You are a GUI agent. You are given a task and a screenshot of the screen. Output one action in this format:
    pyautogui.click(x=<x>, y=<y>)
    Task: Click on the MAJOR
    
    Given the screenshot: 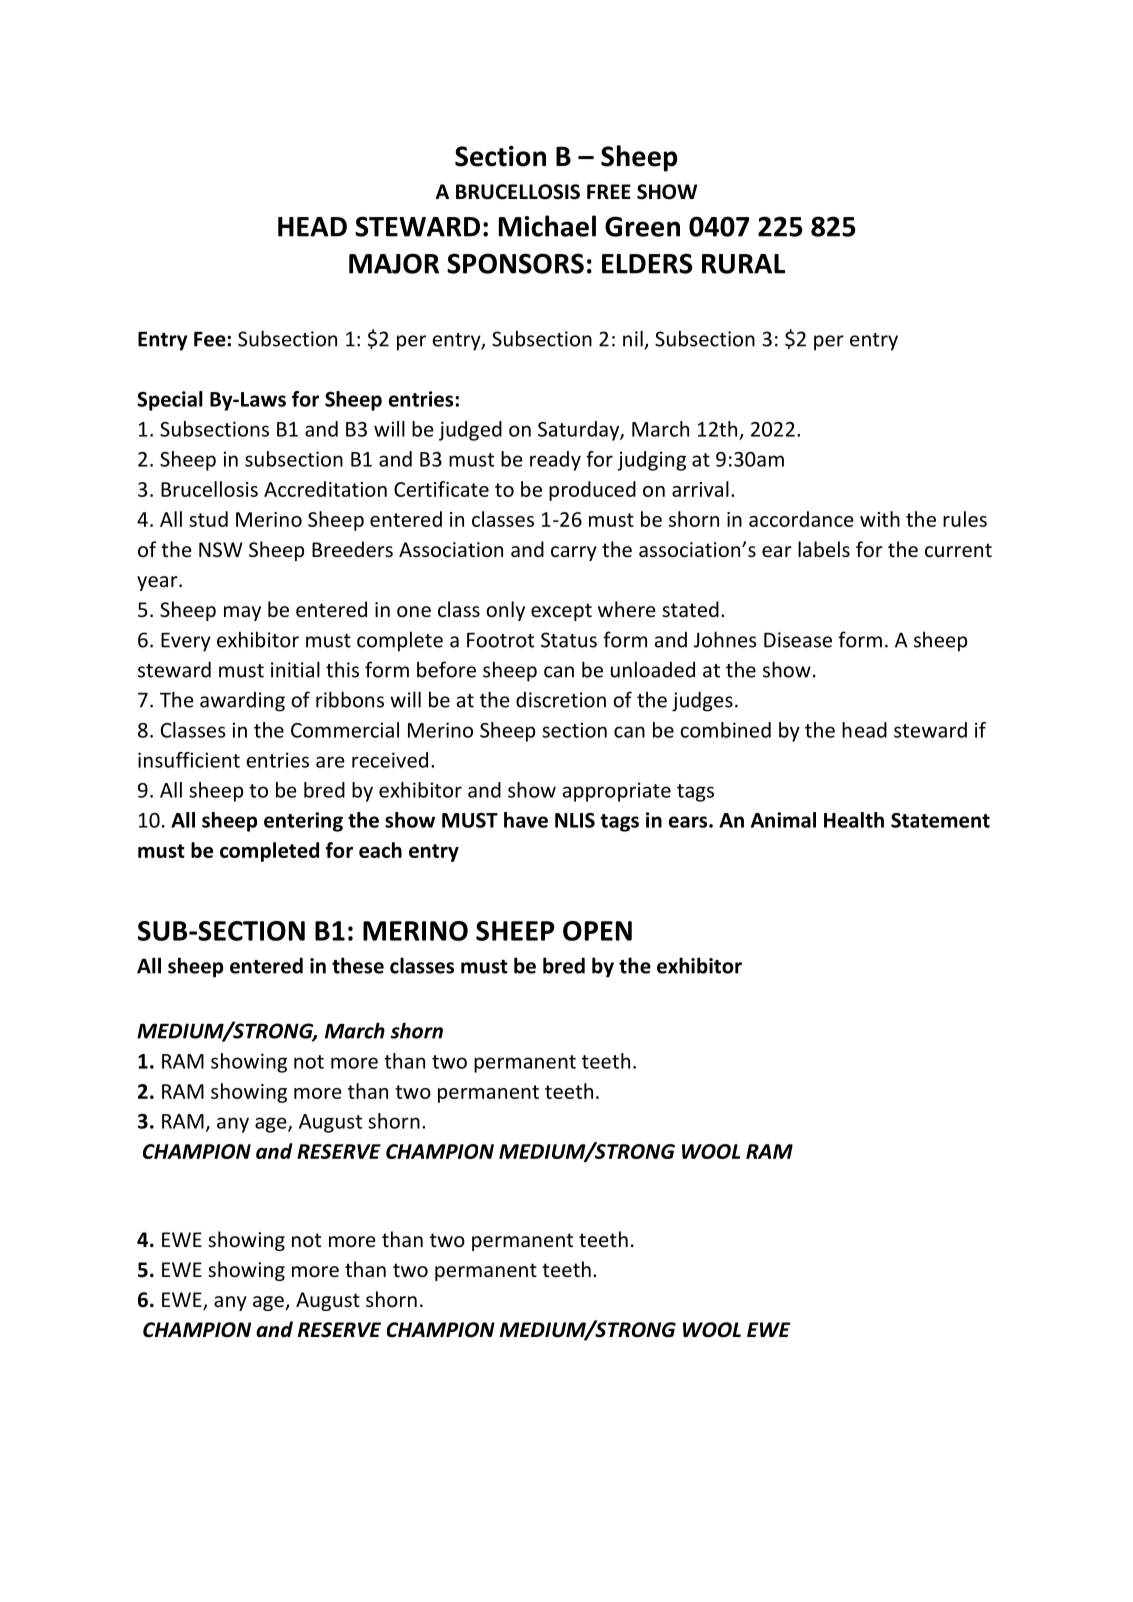 What is the action you would take?
    pyautogui.click(x=394, y=263)
